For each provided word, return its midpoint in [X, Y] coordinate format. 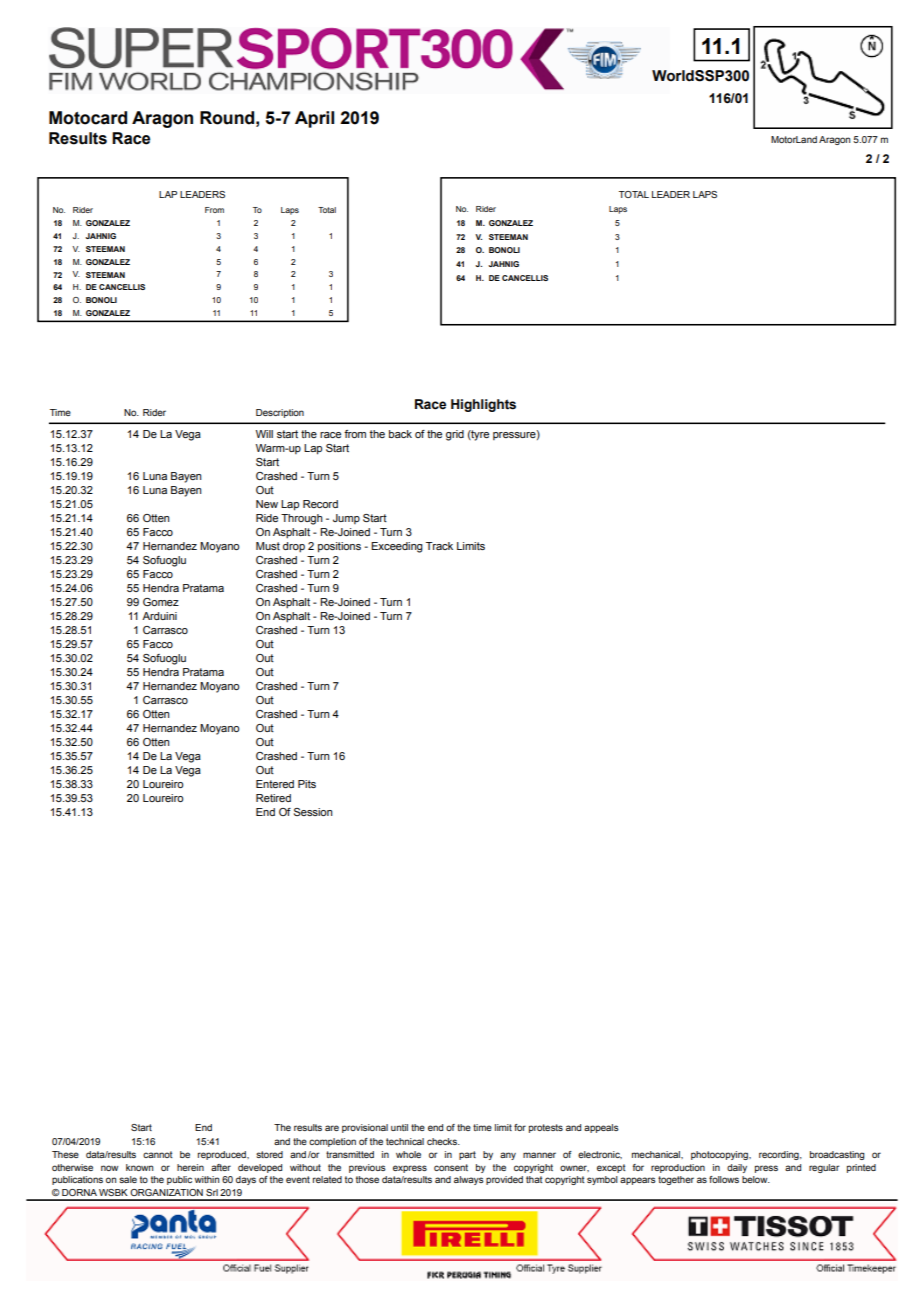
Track [439, 546]
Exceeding [397, 547]
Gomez [161, 602]
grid [455, 435]
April [314, 119]
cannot [158, 1154]
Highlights [483, 405]
